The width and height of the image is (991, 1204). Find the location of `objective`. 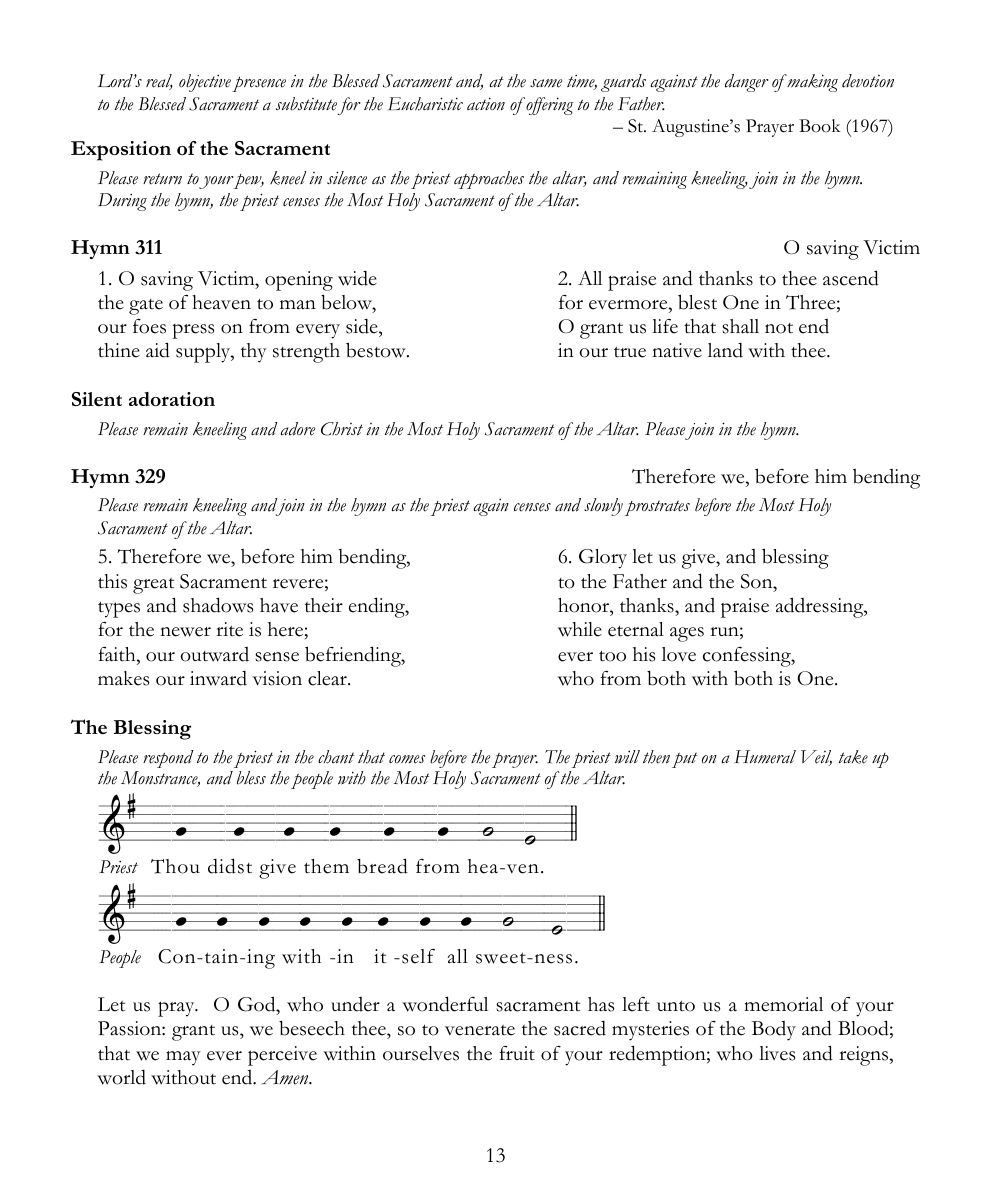

objective is located at coordinates (205, 83).
